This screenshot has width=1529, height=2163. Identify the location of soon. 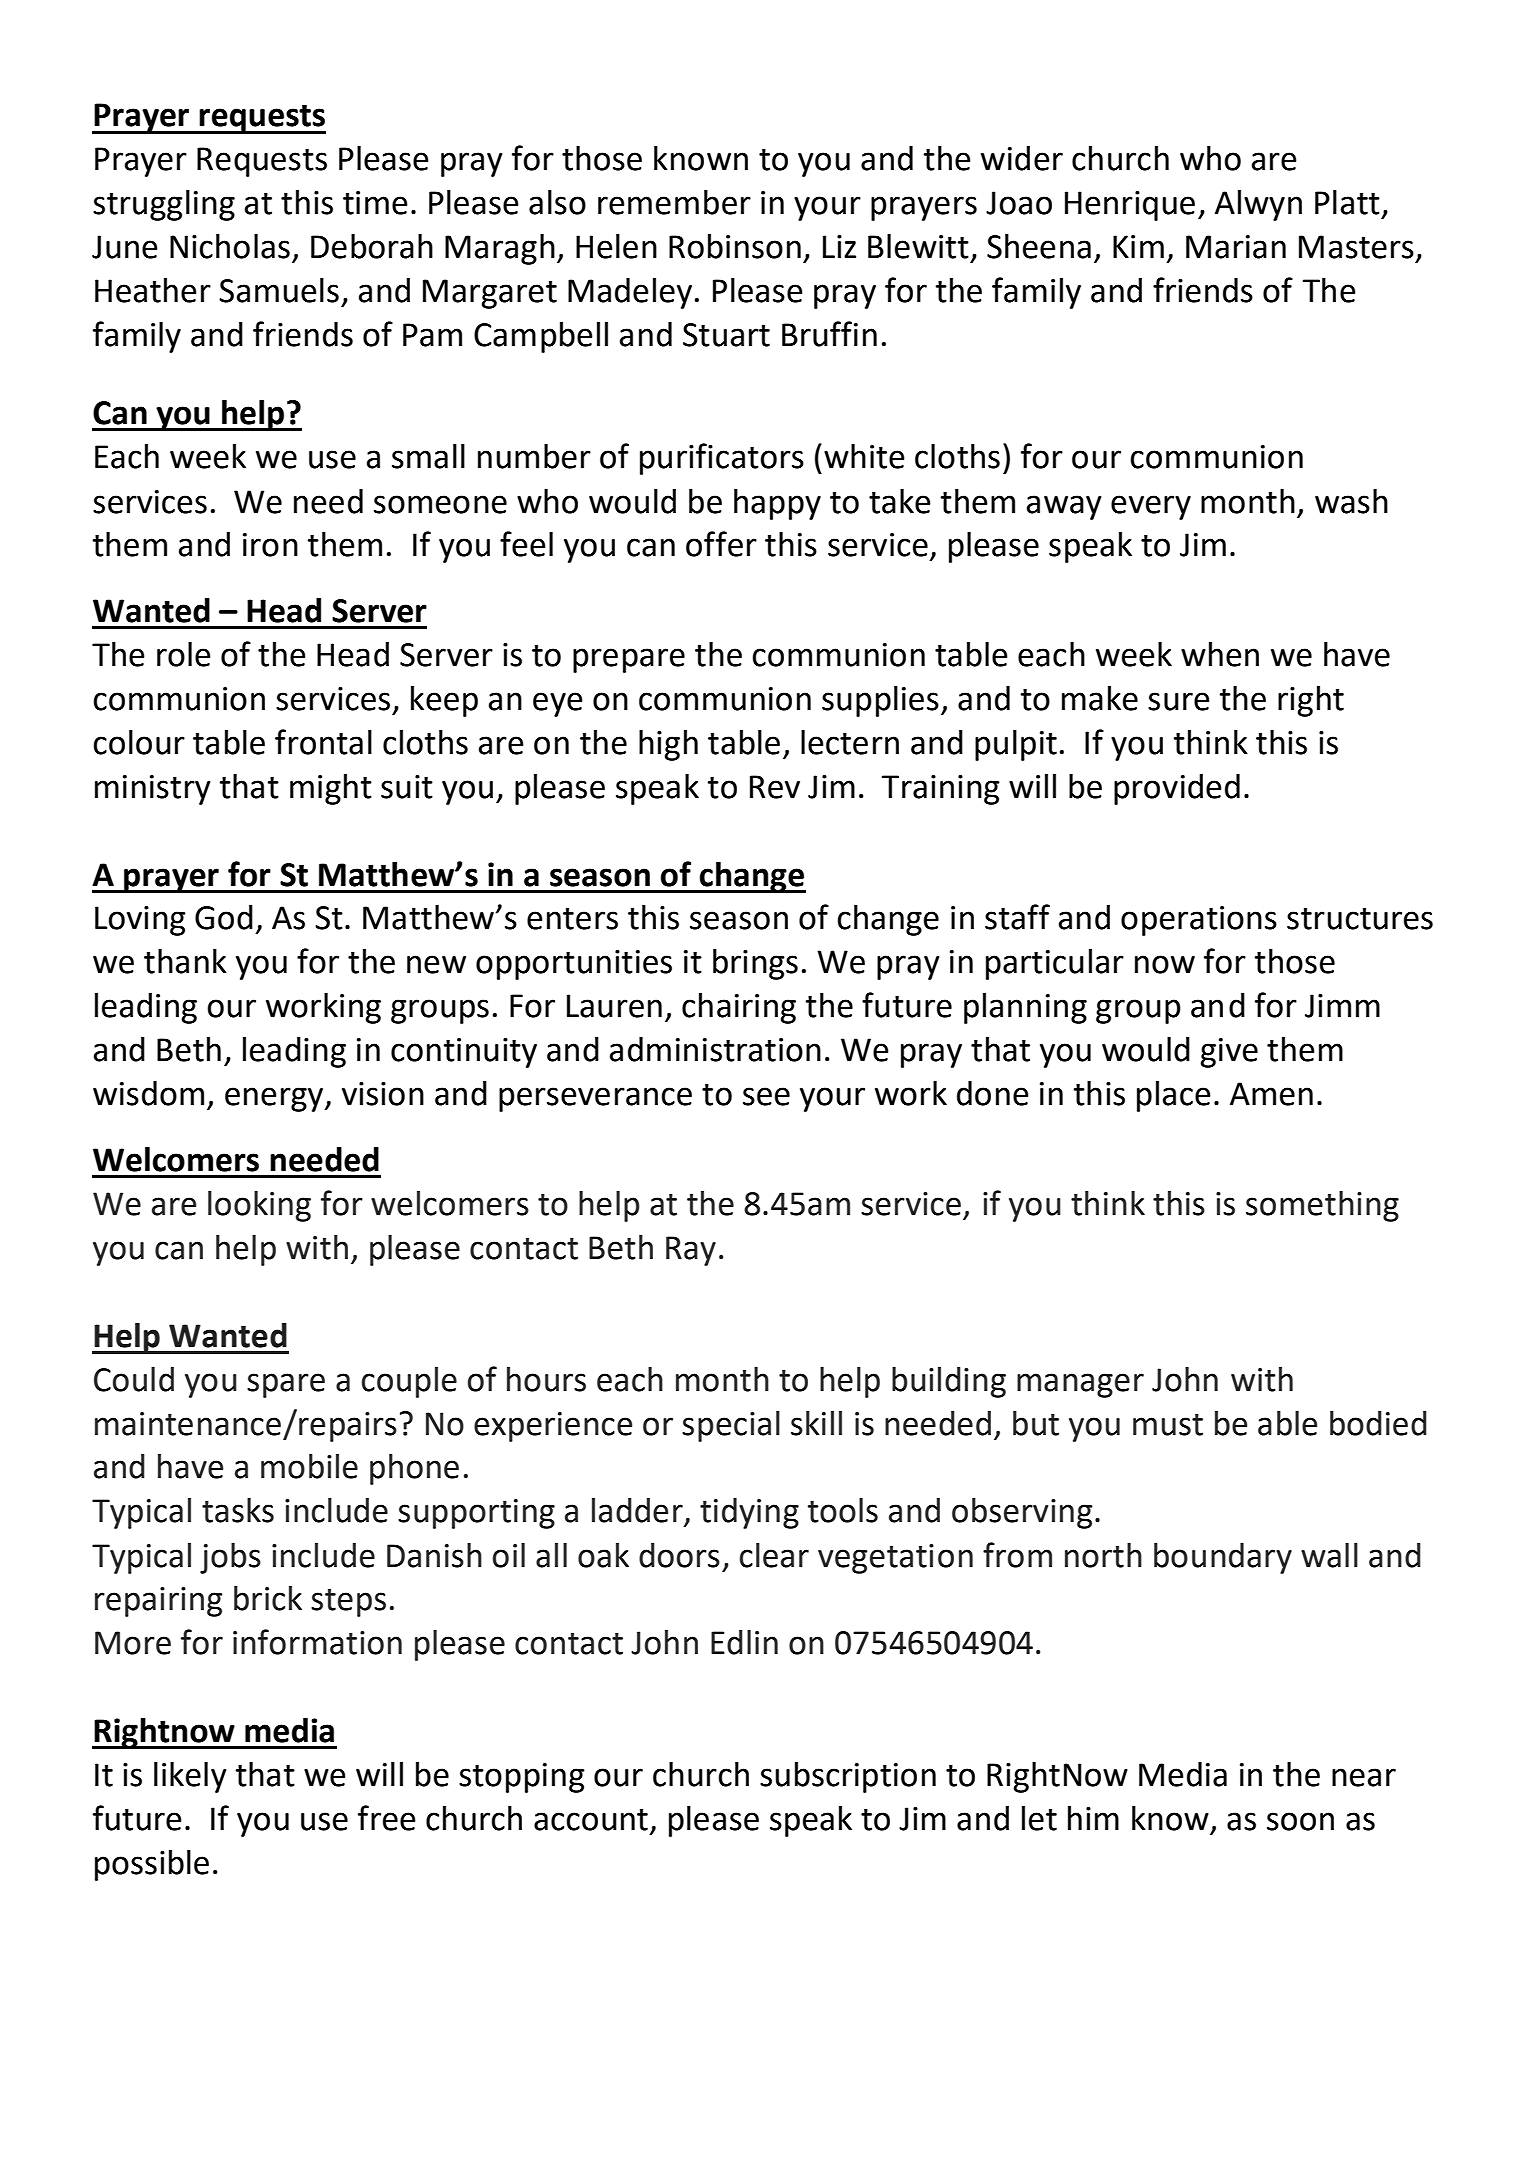
(1300, 1821).
